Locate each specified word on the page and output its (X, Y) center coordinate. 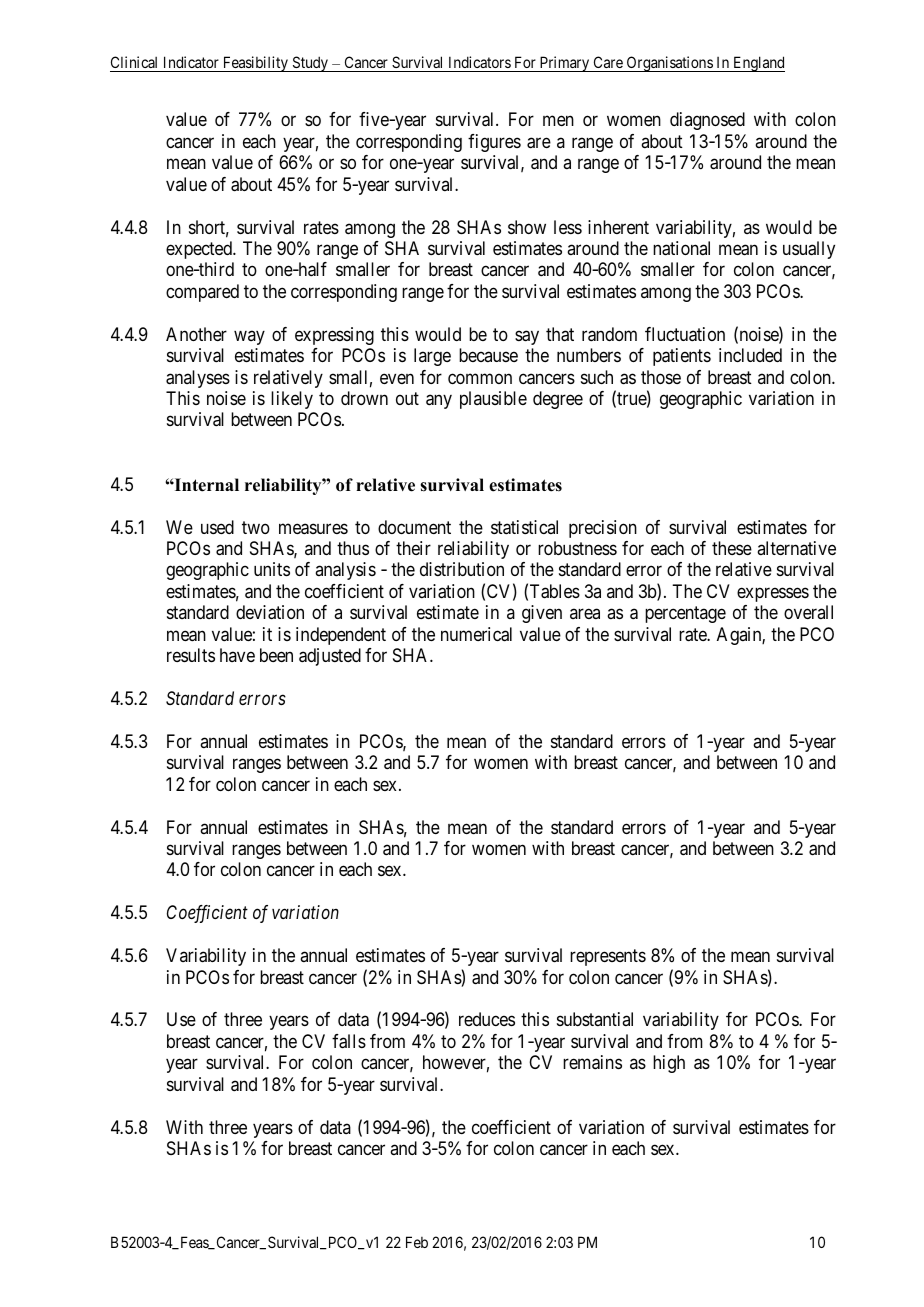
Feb (417, 1242)
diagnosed (707, 121)
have (237, 655)
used (217, 527)
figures (494, 143)
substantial (595, 1019)
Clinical (135, 64)
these (732, 548)
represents (608, 957)
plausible (493, 400)
